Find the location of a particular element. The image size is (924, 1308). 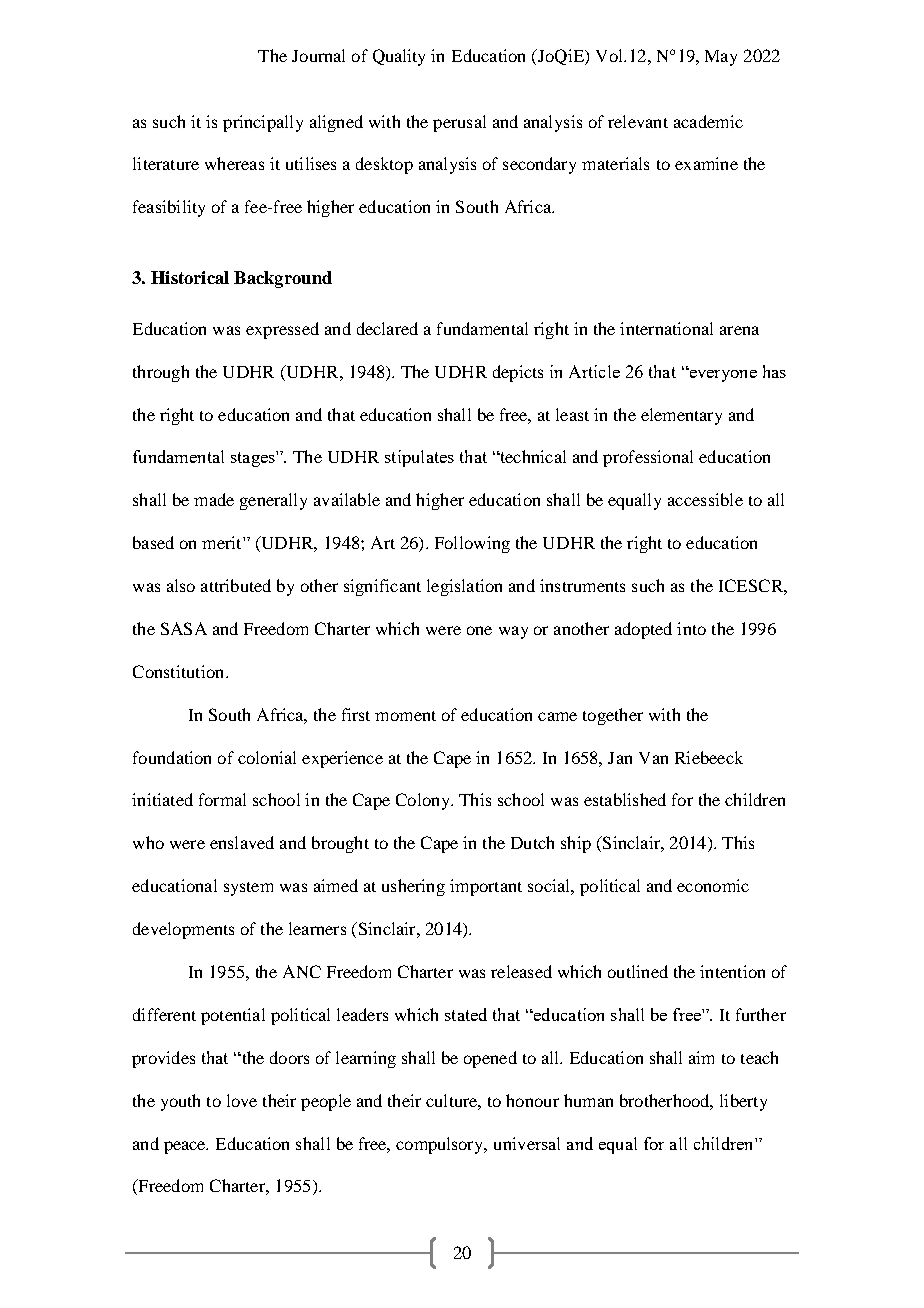

elementary is located at coordinates (681, 416).
